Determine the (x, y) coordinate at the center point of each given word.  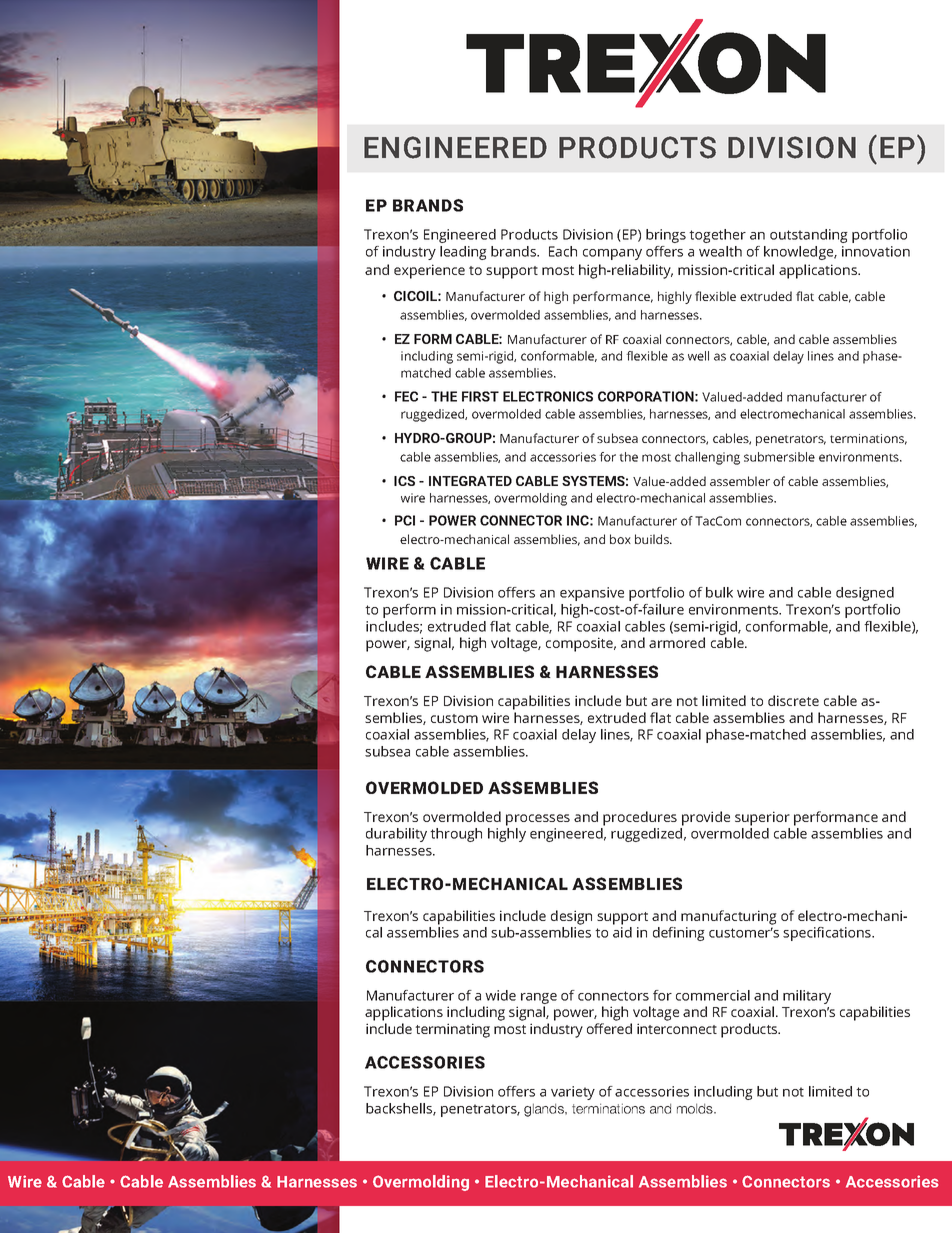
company (612, 254)
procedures (640, 818)
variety (573, 1093)
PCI (405, 520)
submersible (779, 457)
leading (463, 253)
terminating (452, 1030)
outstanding (809, 236)
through (456, 835)
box (620, 539)
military (807, 997)
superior (762, 818)
